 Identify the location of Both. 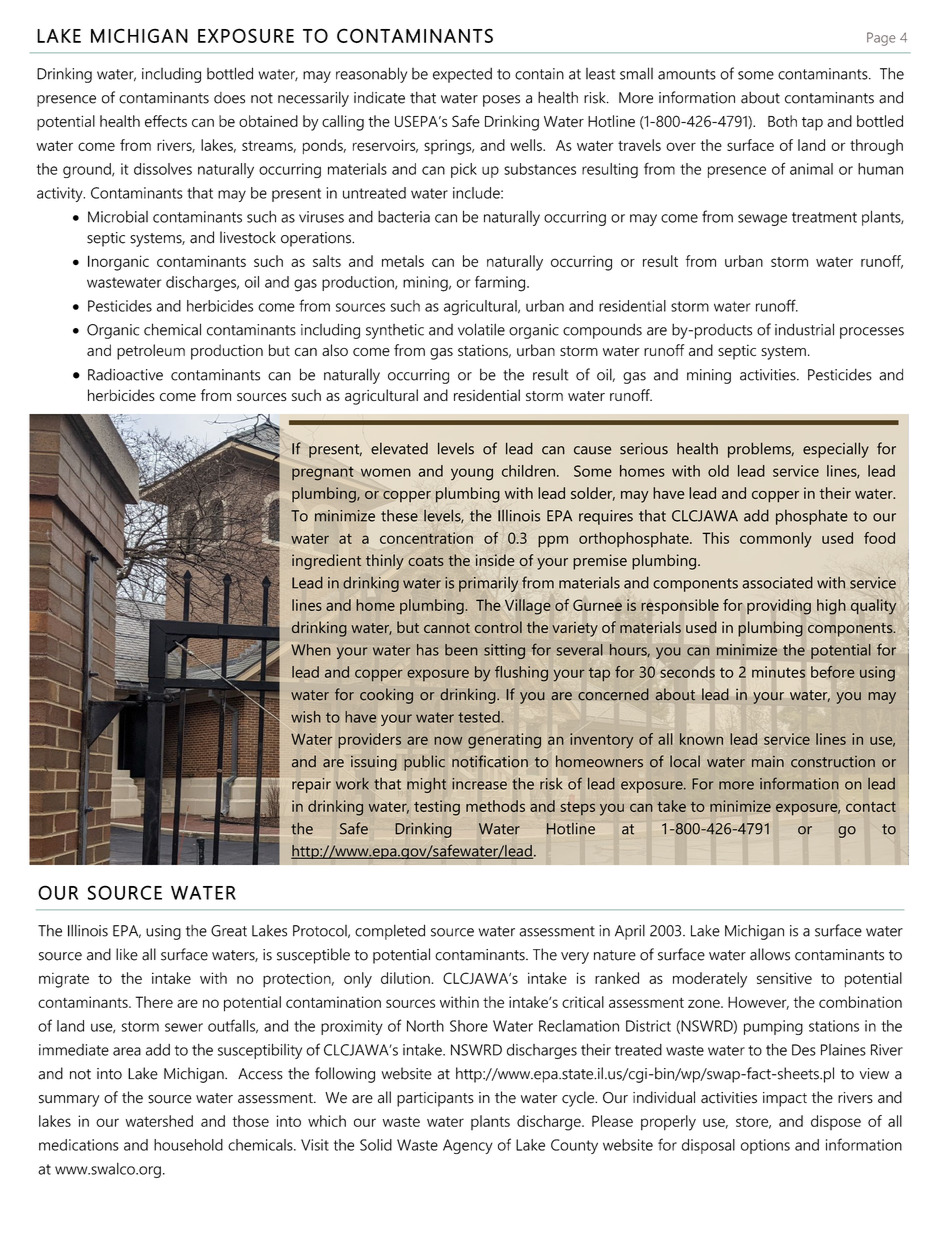
(782, 121).
